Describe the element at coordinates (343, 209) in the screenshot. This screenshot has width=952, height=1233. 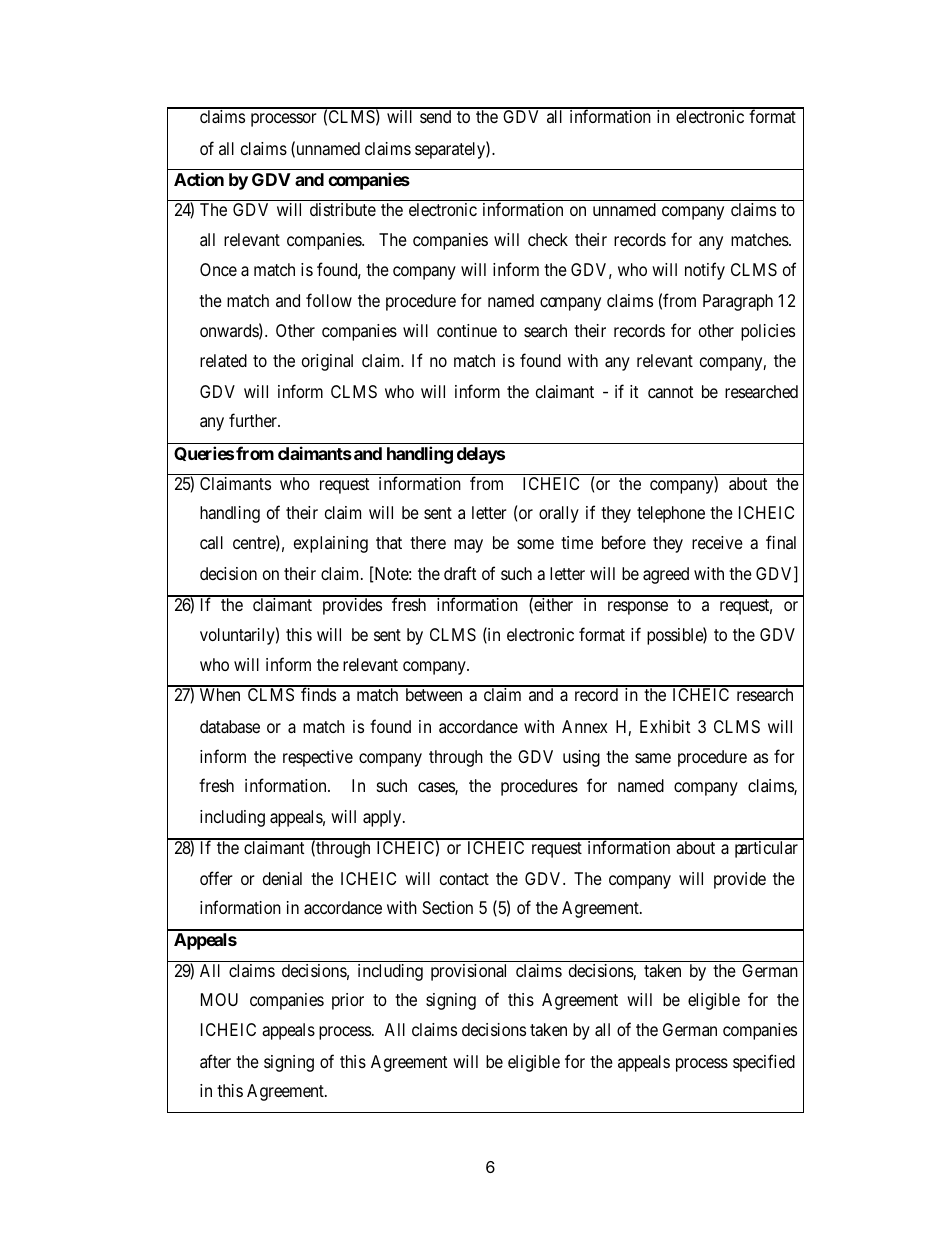
I see `distribute` at that location.
